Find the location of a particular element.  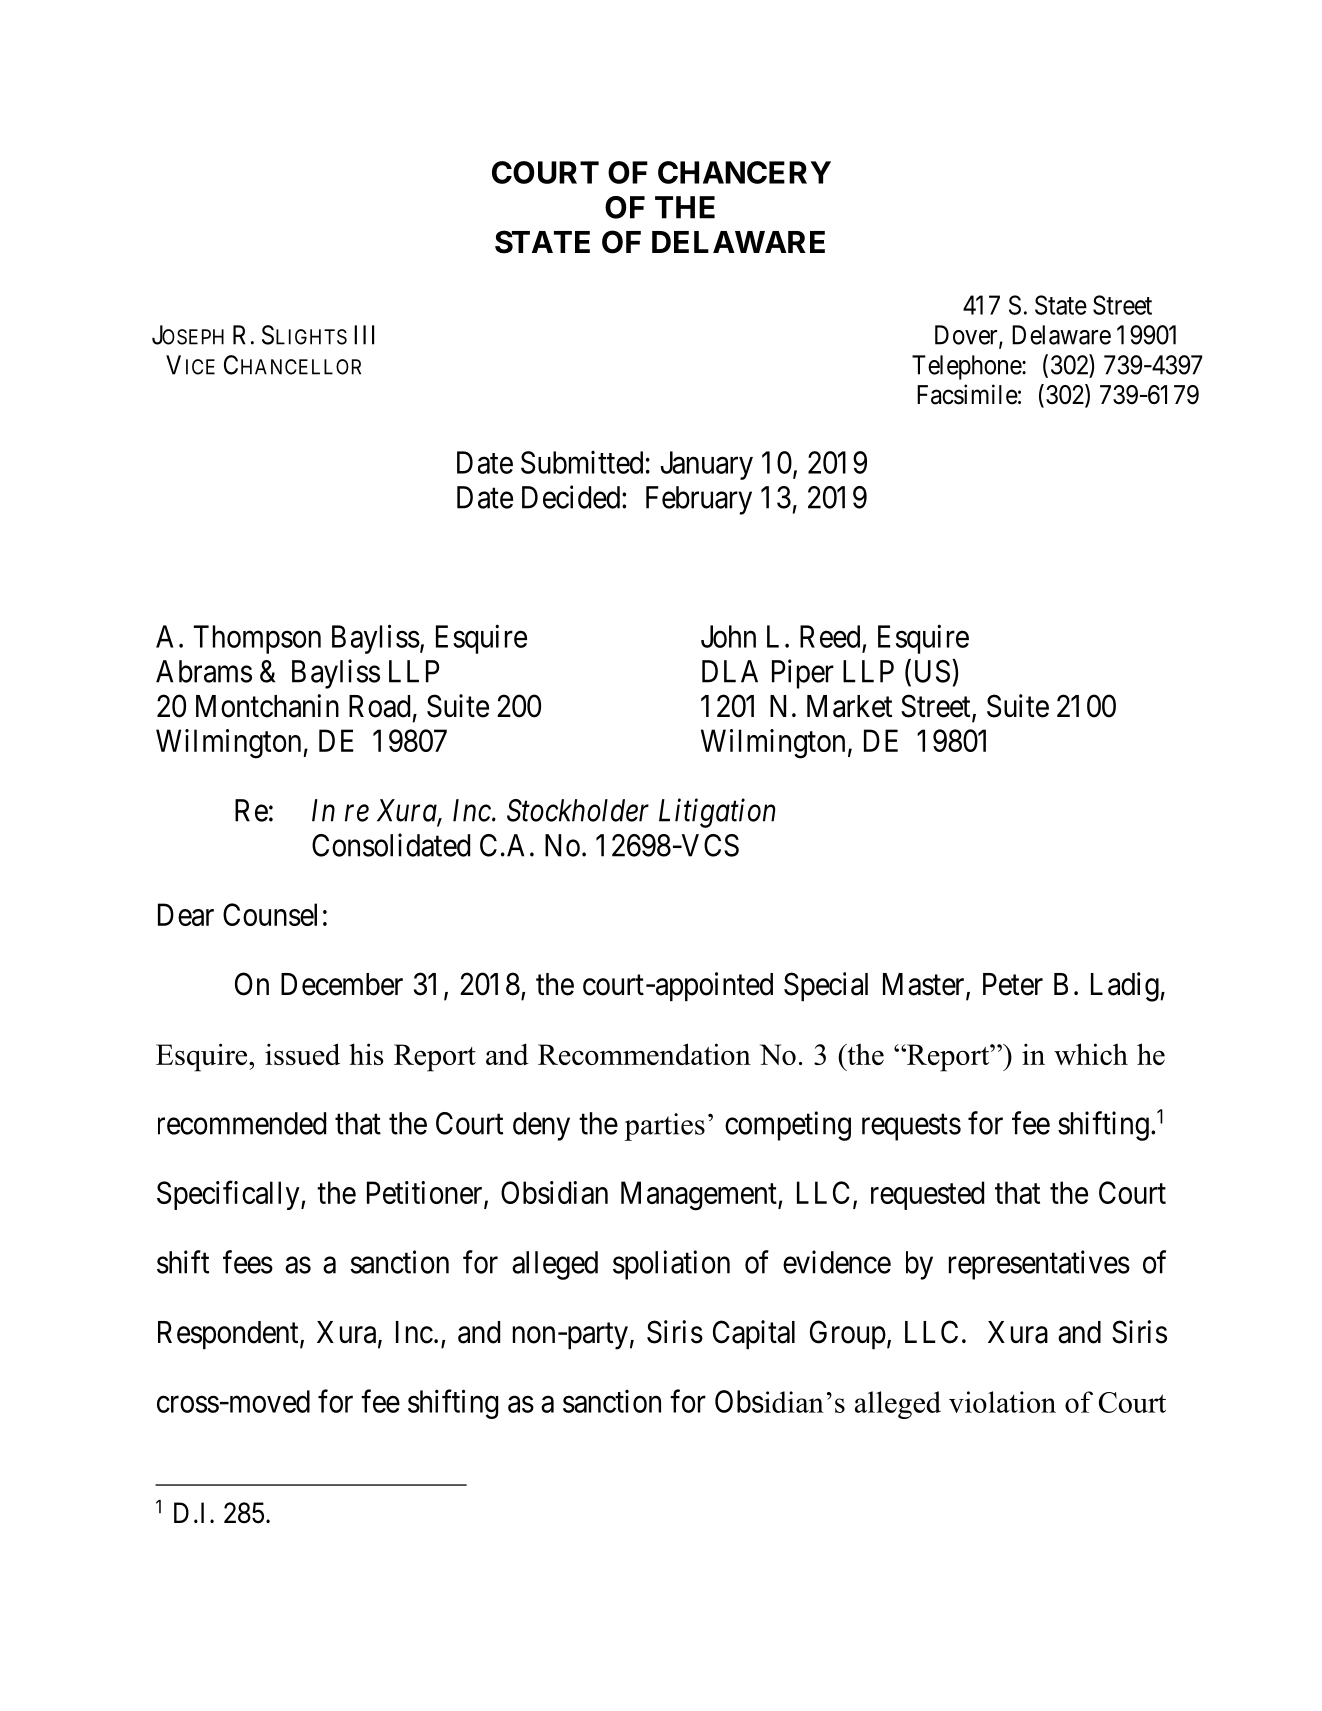

Market is located at coordinates (849, 706).
